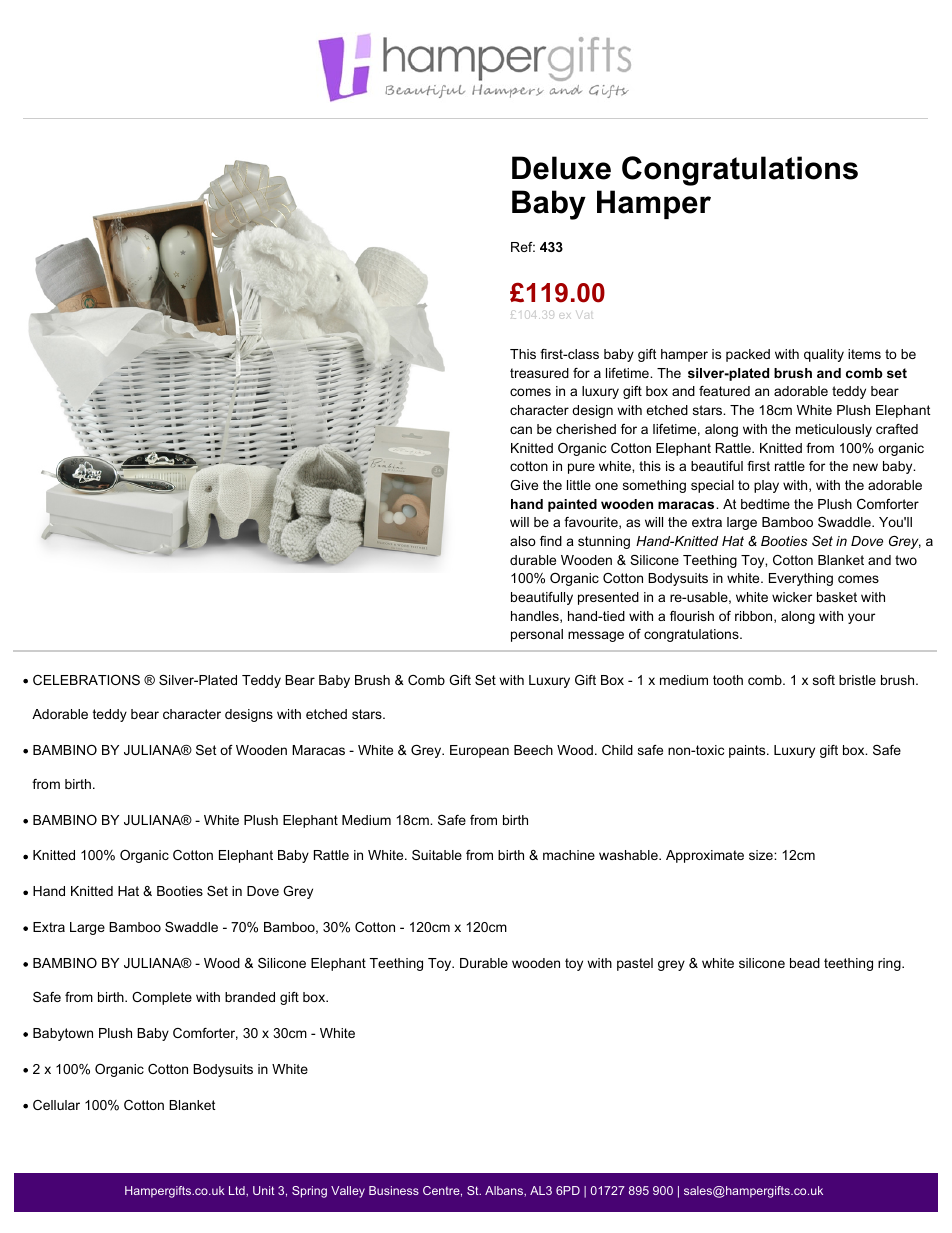  I want to click on meticulously, so click(834, 430).
